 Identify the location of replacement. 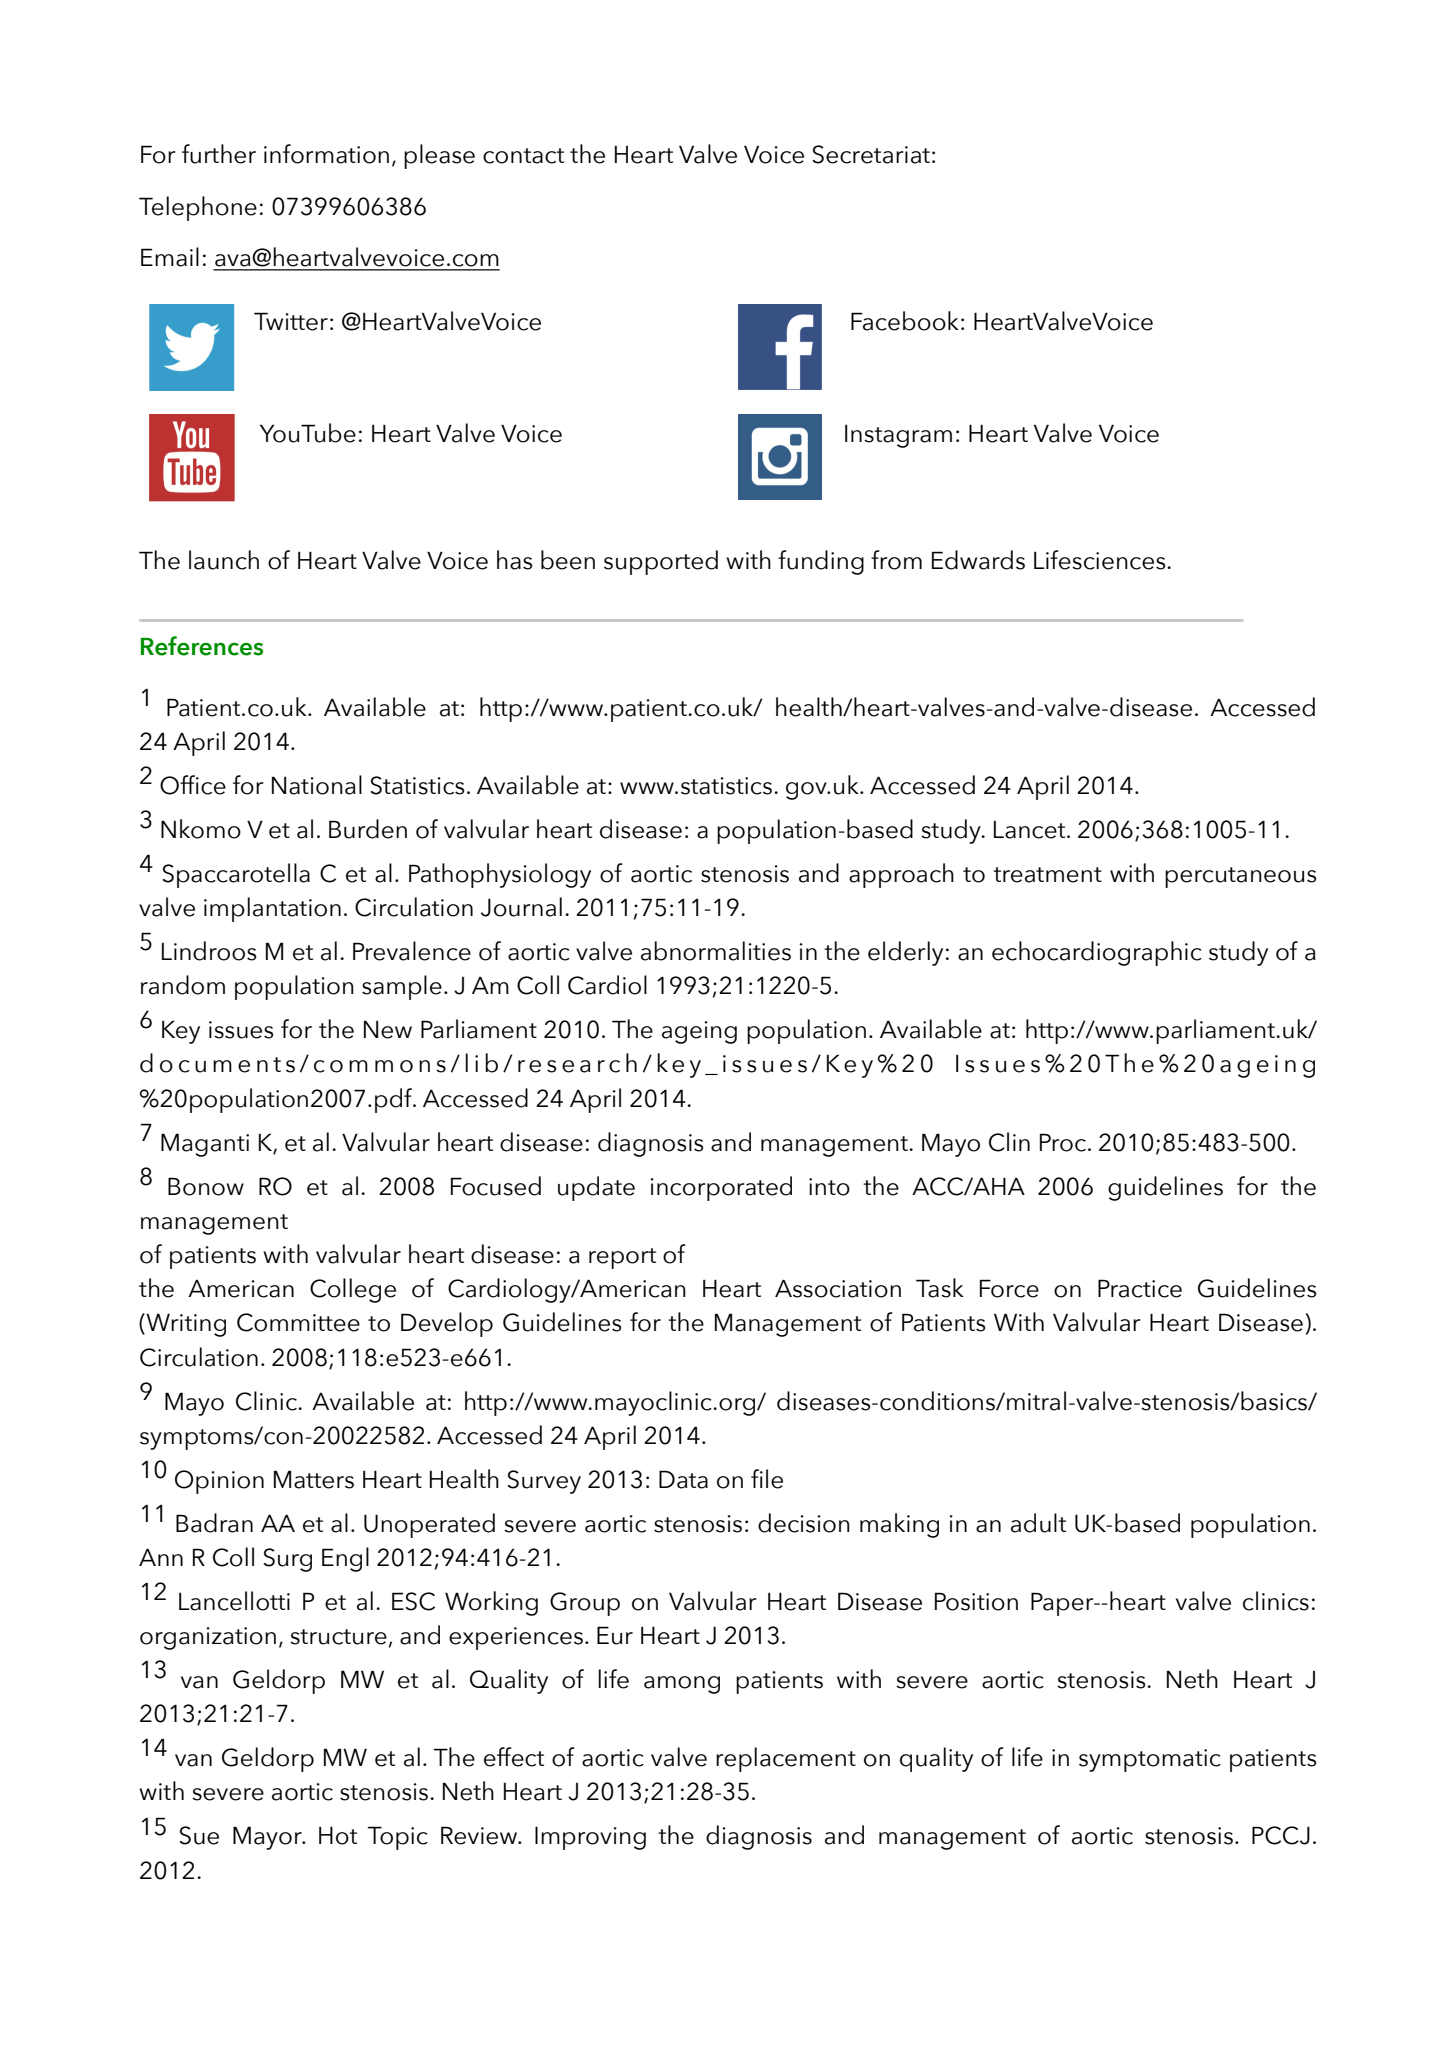
(786, 1759).
